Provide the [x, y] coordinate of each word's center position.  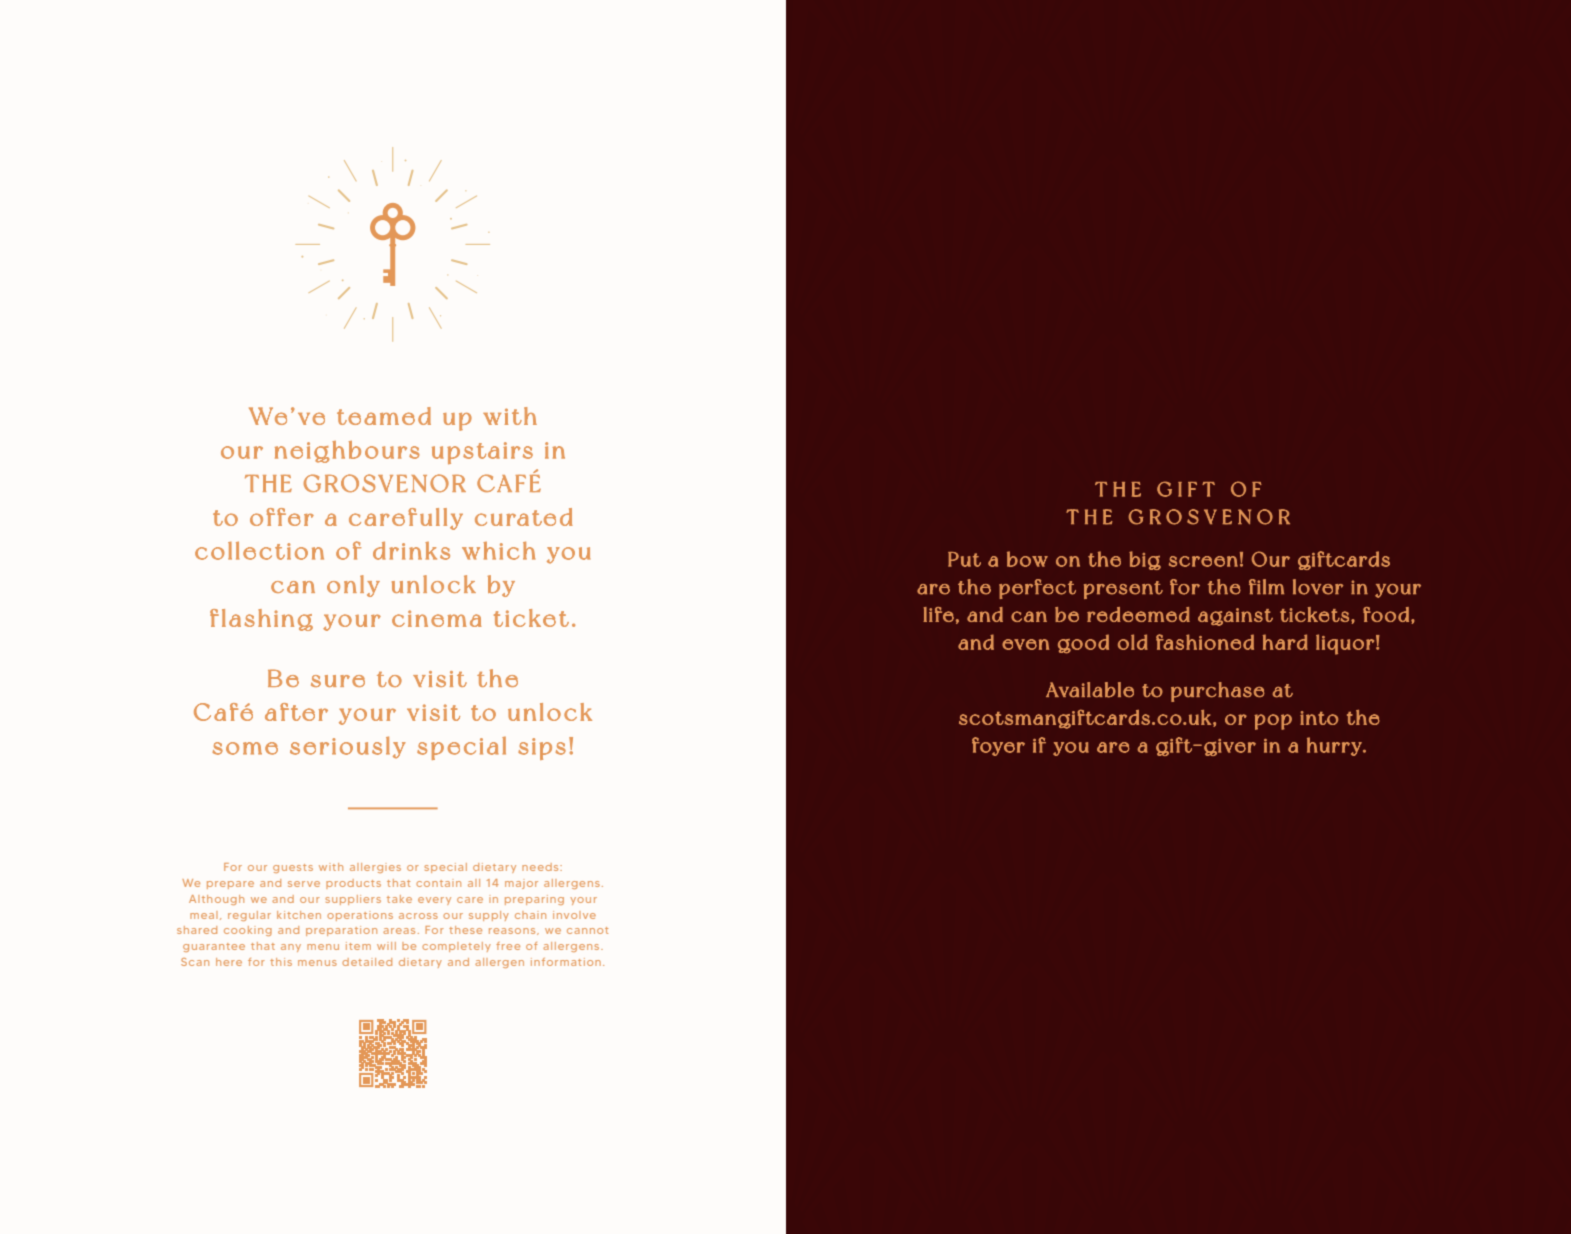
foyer [998, 746]
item [358, 946]
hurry [1335, 746]
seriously [348, 747]
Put [964, 559]
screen [1203, 561]
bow [1027, 559]
